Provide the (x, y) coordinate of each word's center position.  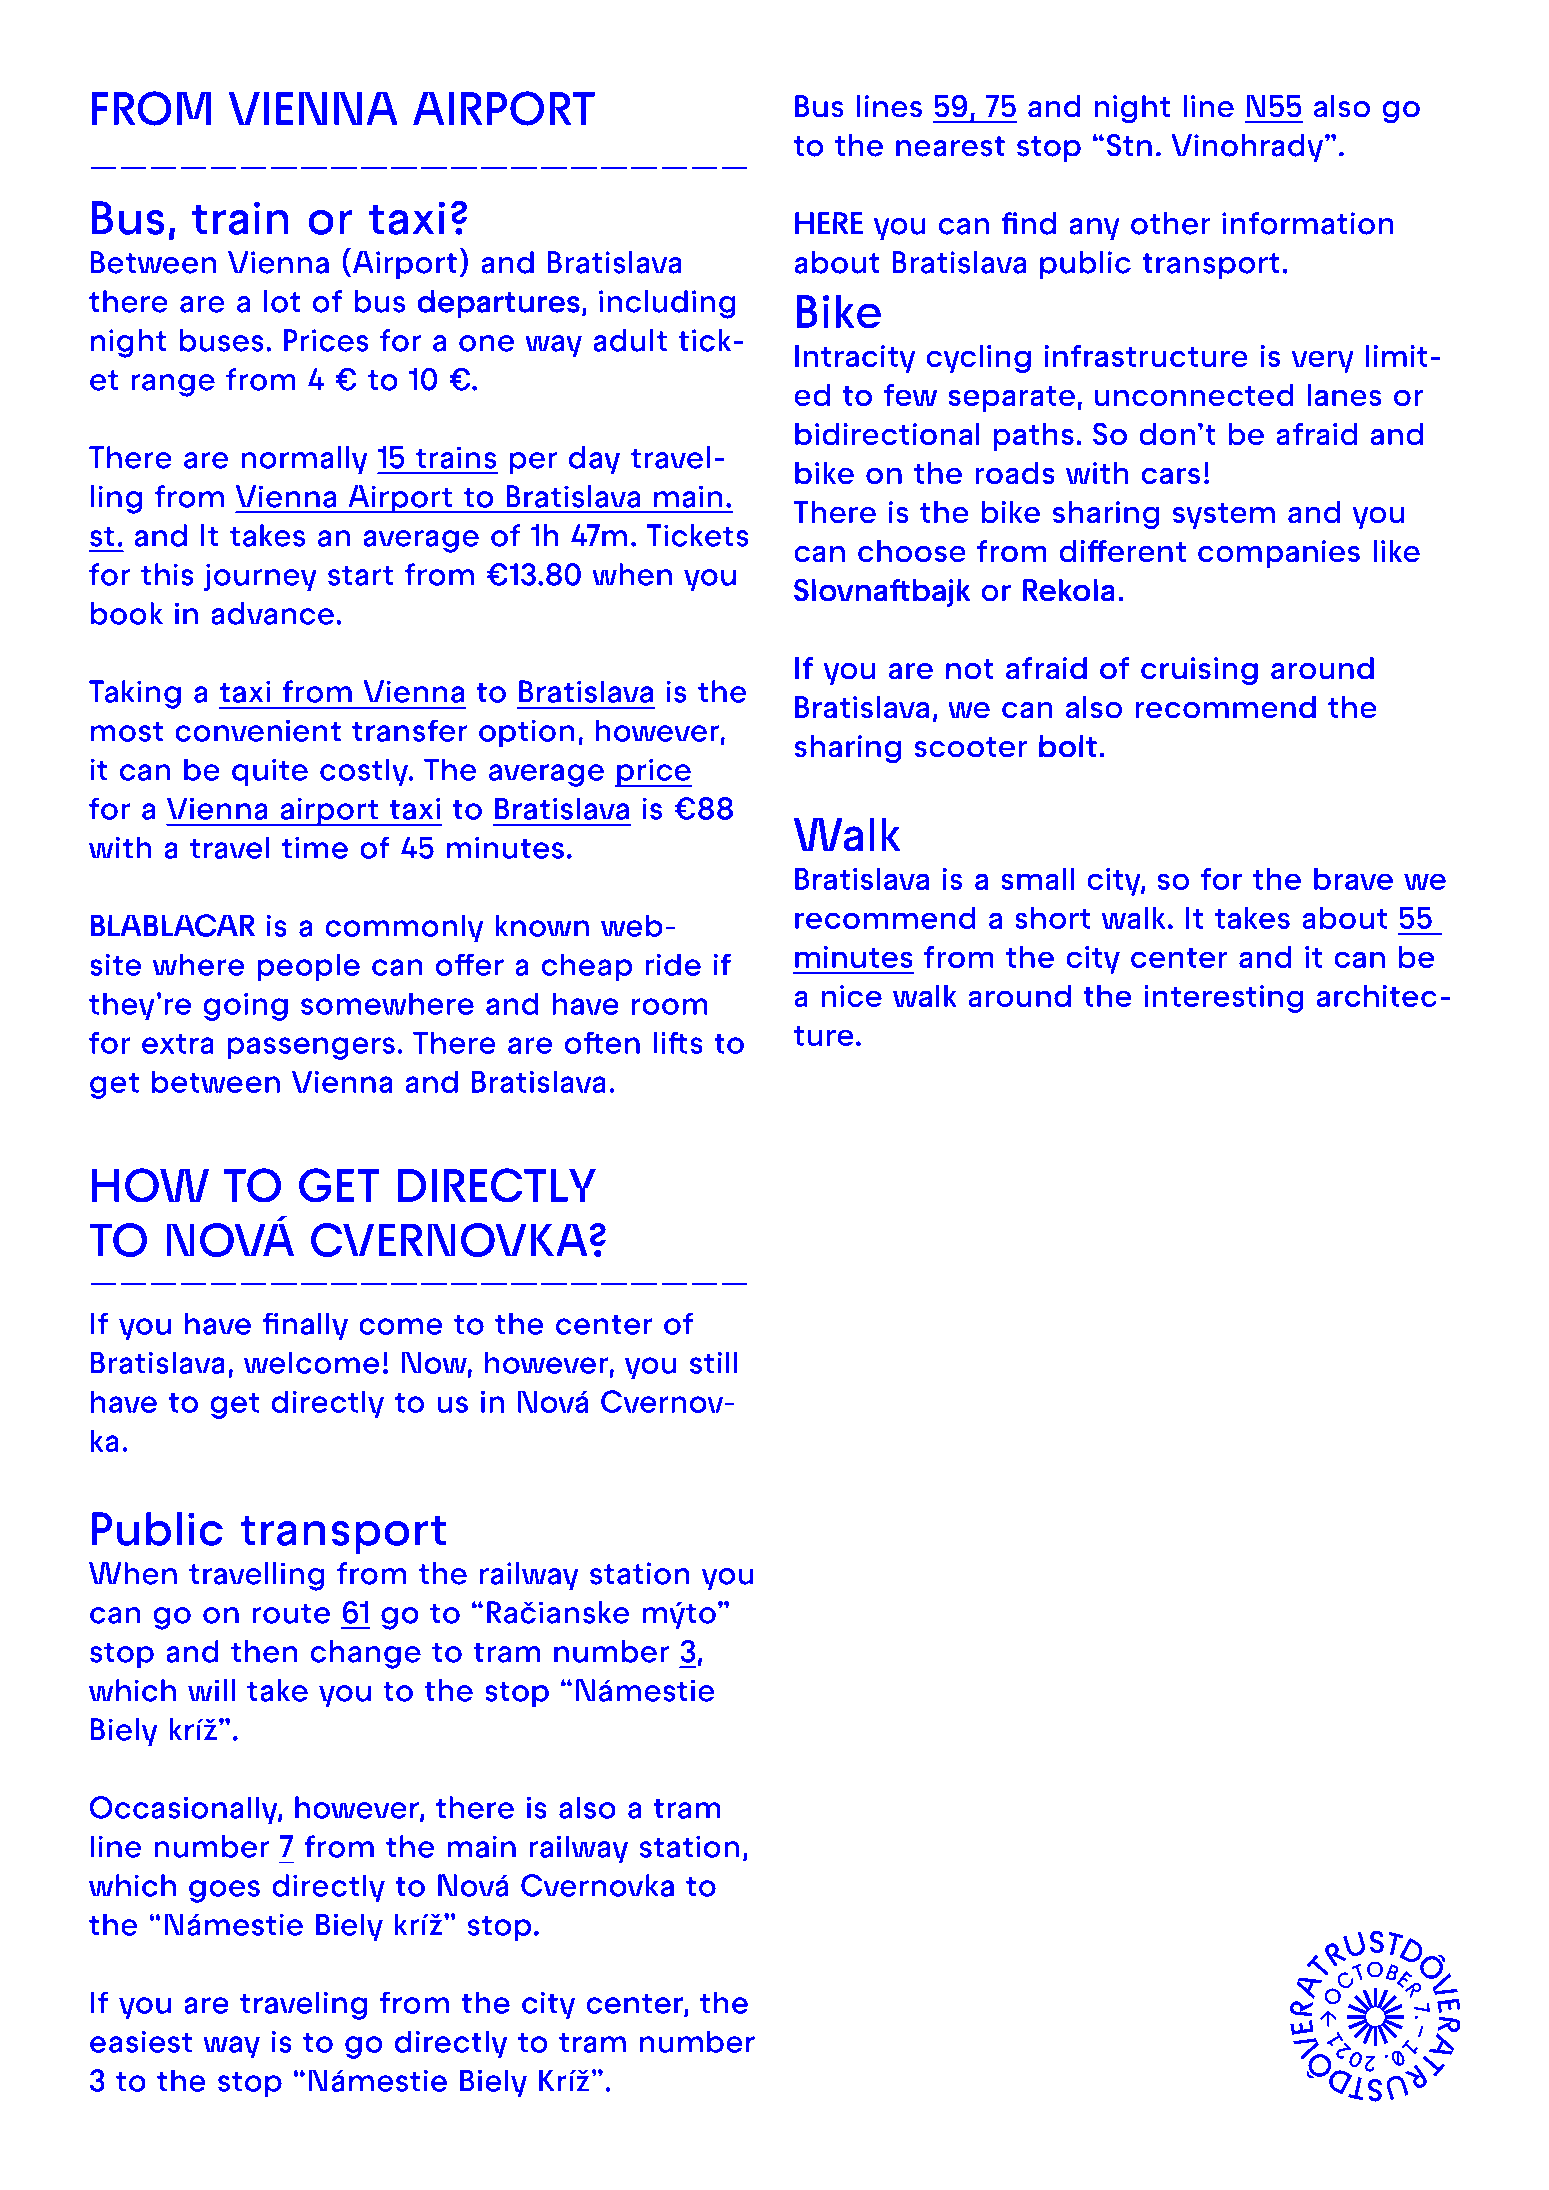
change (366, 1654)
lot (282, 301)
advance (272, 613)
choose (912, 551)
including (667, 304)
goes (224, 1891)
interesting (1224, 999)
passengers (311, 1048)
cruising (1199, 671)
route (291, 1613)
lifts (678, 1042)
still (714, 1362)
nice (851, 996)
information (1308, 223)
